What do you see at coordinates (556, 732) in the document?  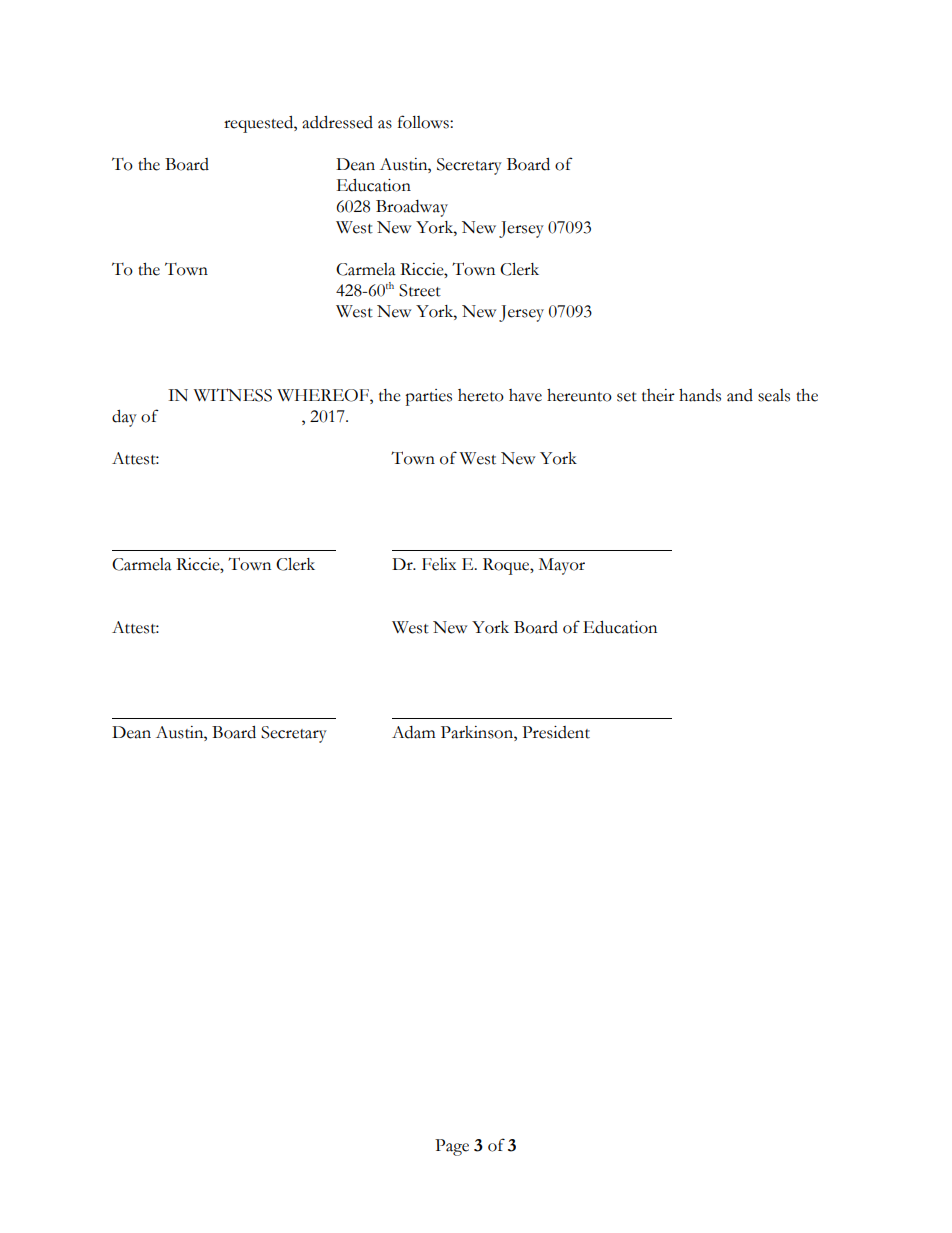 I see `President` at bounding box center [556, 732].
